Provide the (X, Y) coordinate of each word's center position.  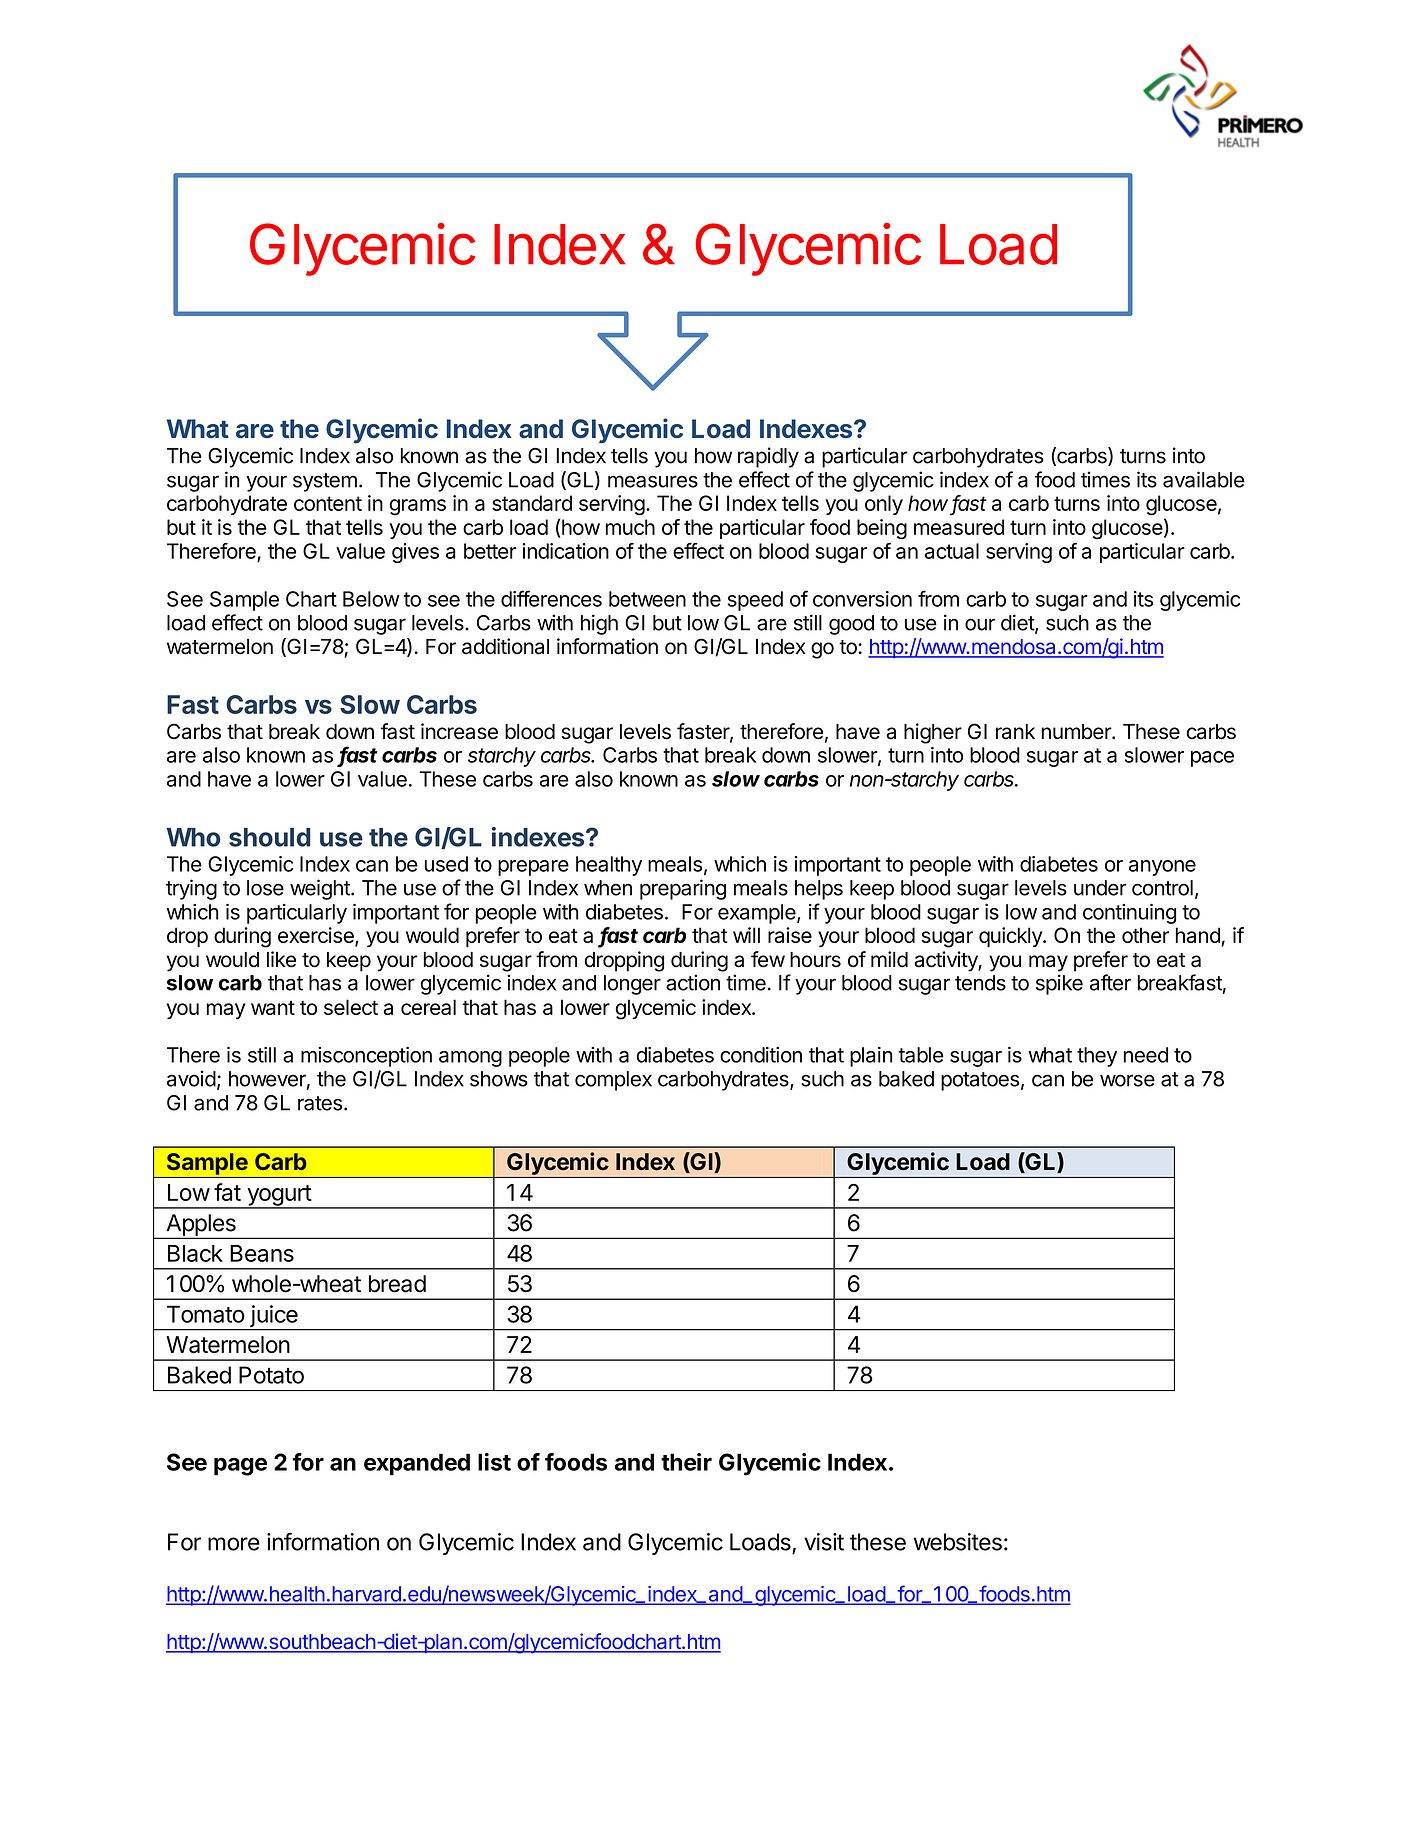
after (1110, 982)
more (234, 1544)
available (1204, 479)
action (693, 982)
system (325, 482)
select (351, 1007)
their (686, 1462)
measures (653, 481)
